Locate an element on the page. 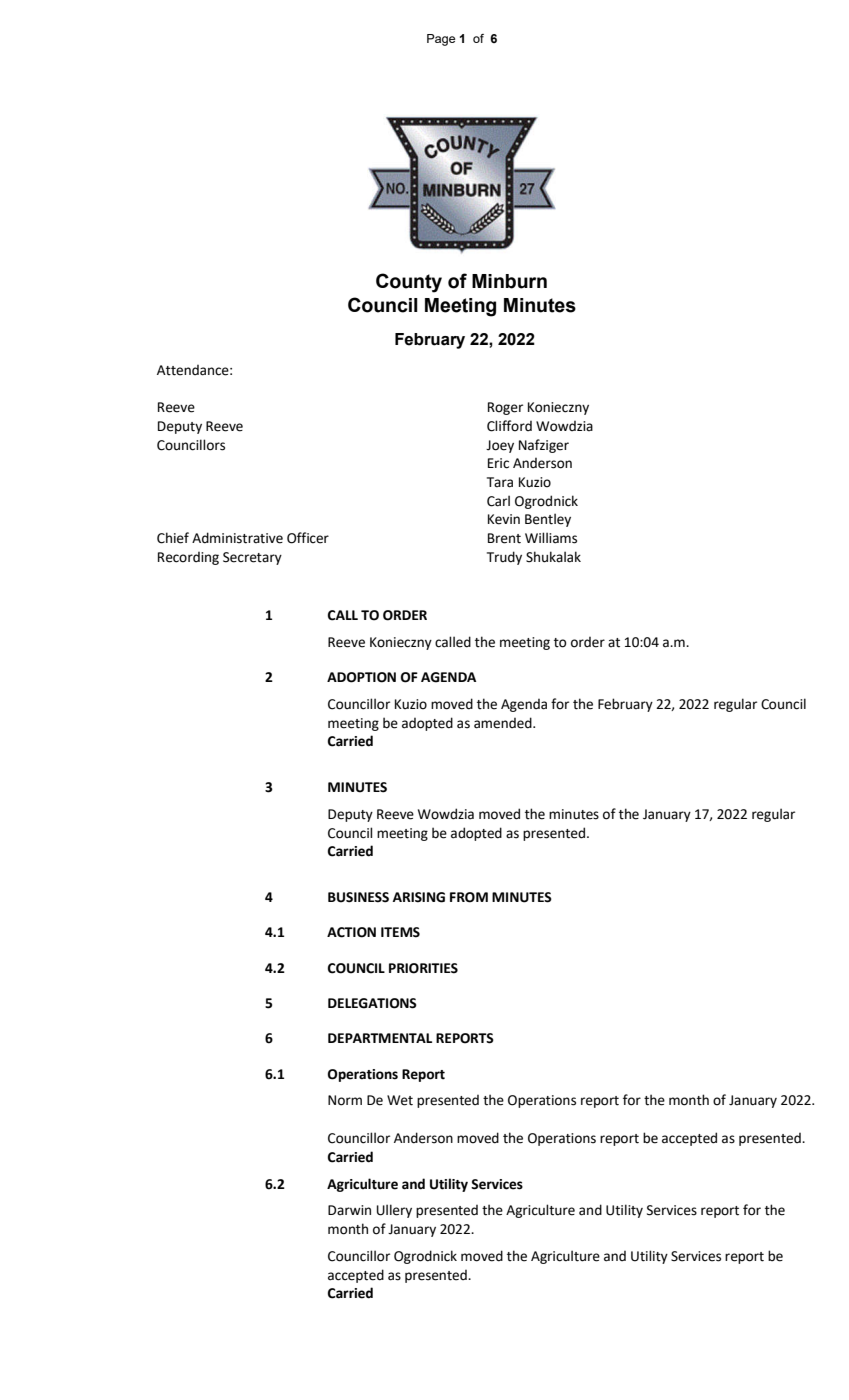 This document has width=849, height=1400. Darwin is located at coordinates (349, 1210).
